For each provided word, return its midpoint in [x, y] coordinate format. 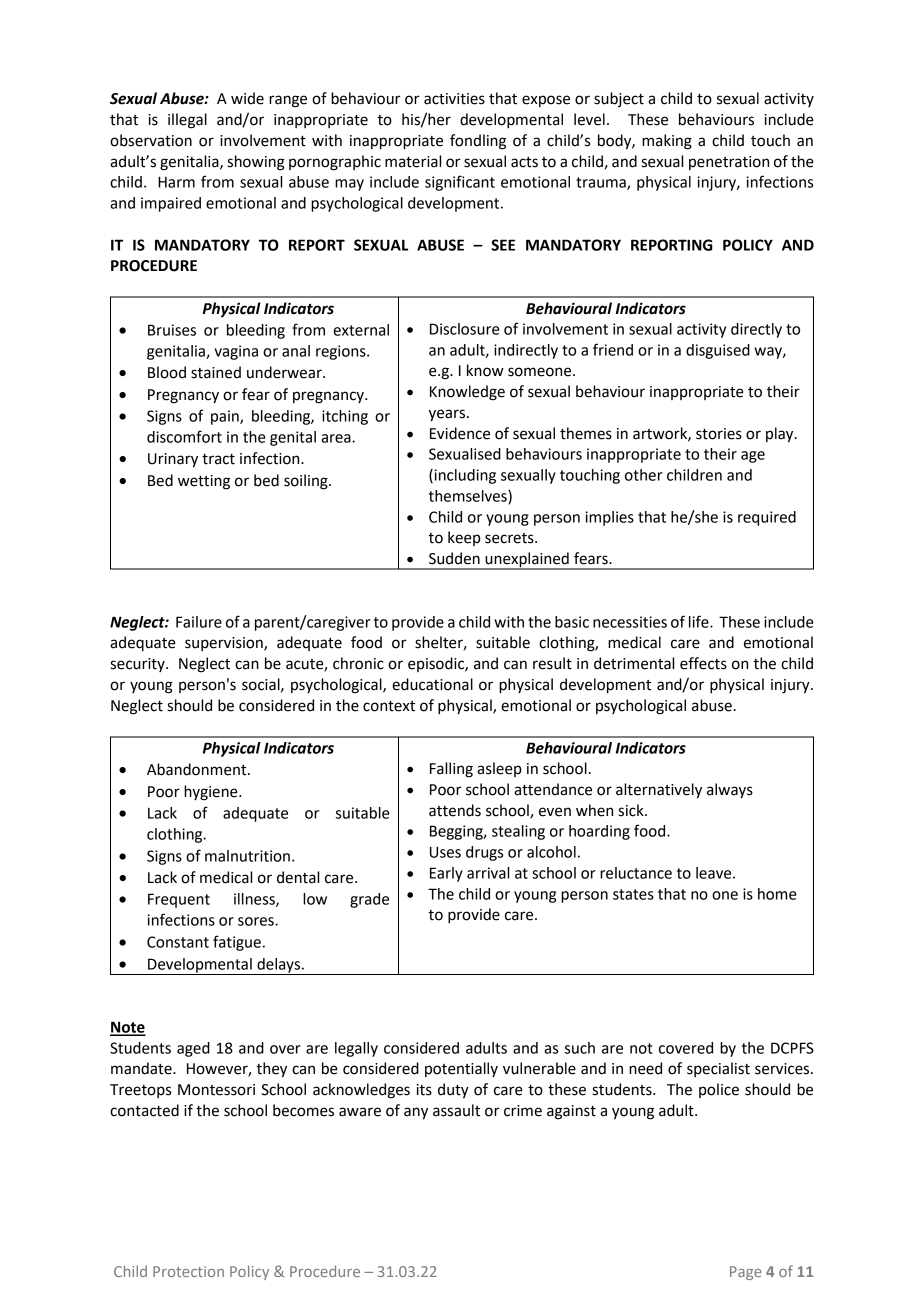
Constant [178, 942]
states [633, 894]
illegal [187, 121]
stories [719, 434]
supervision [225, 644]
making [667, 142]
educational [432, 684]
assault [456, 1110]
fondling [478, 142]
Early [446, 874]
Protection [188, 1271]
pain [226, 417]
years [448, 415]
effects [703, 663]
